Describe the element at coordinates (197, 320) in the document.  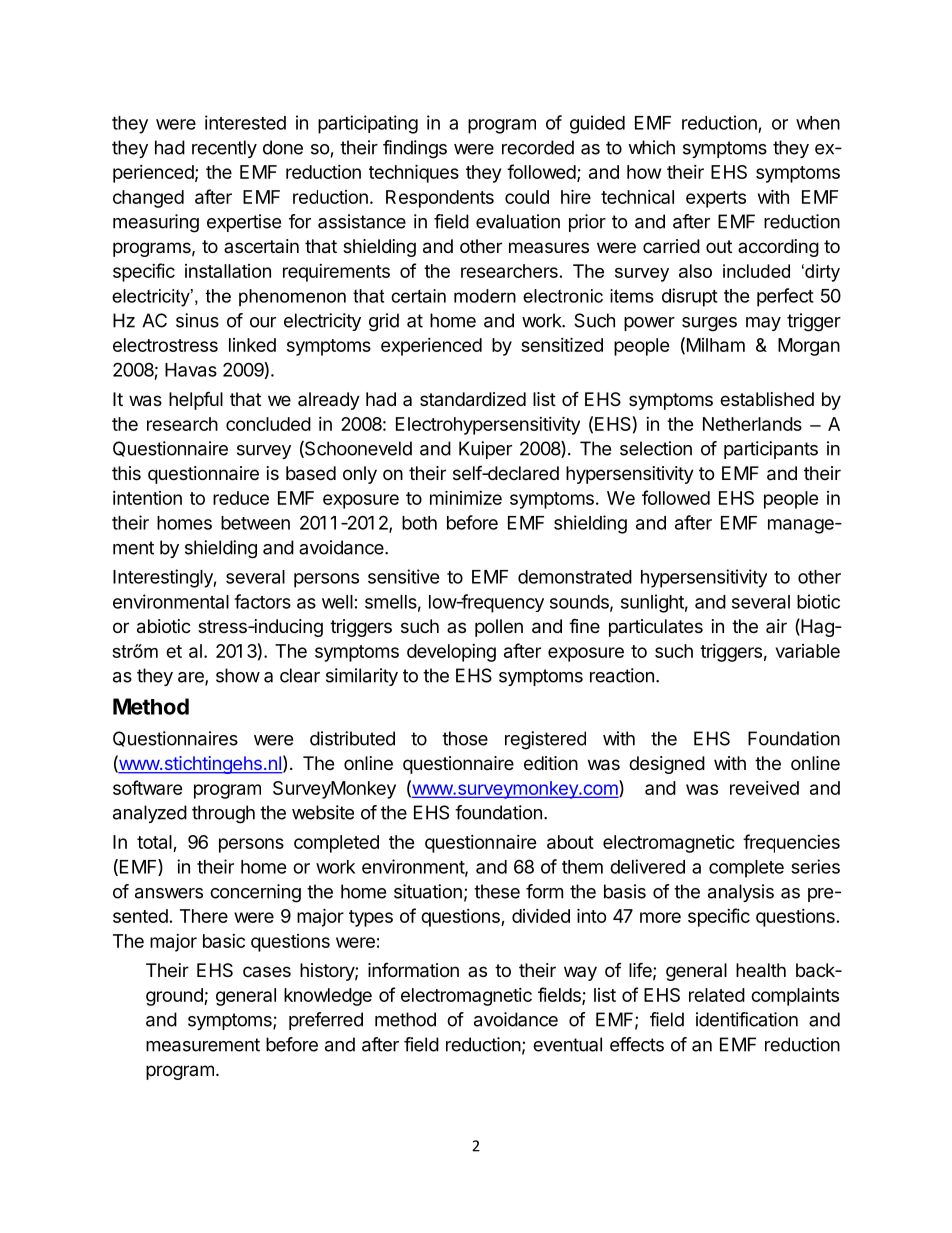
I see `sinus` at that location.
